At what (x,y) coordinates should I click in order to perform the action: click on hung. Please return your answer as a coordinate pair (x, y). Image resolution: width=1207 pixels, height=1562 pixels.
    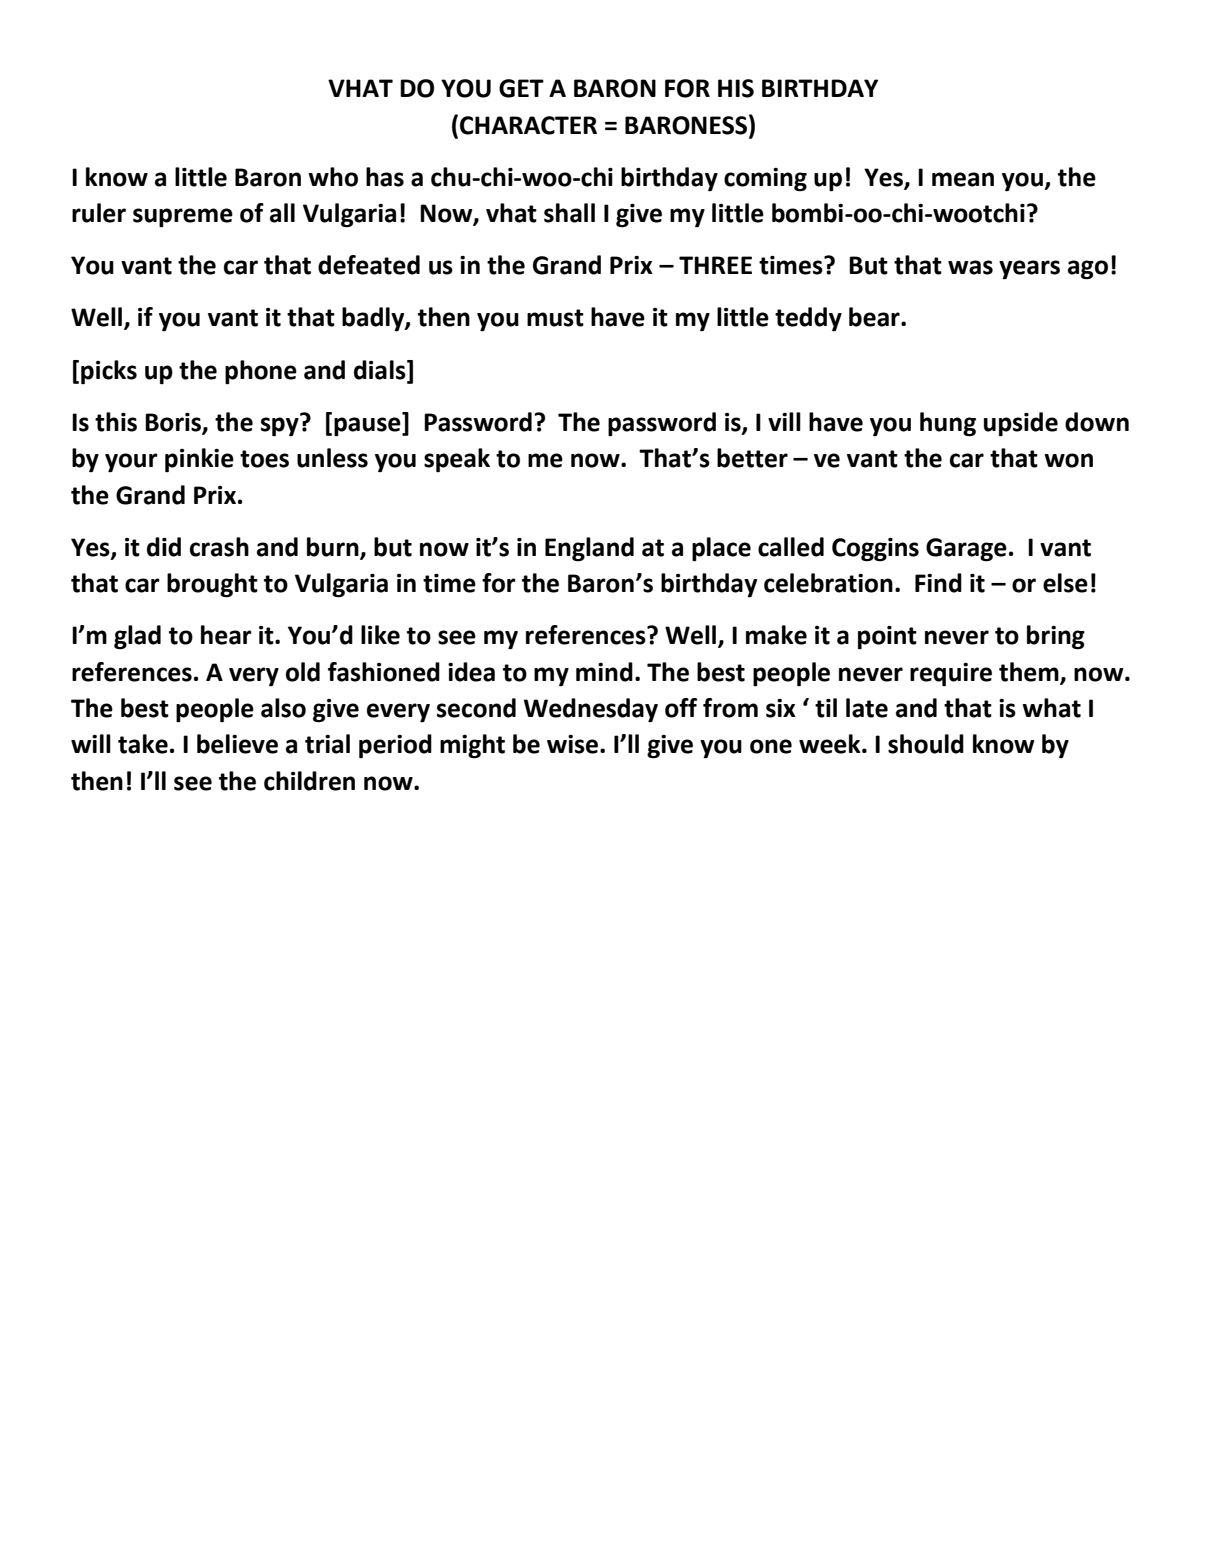
    Looking at the image, I should click on (948, 424).
